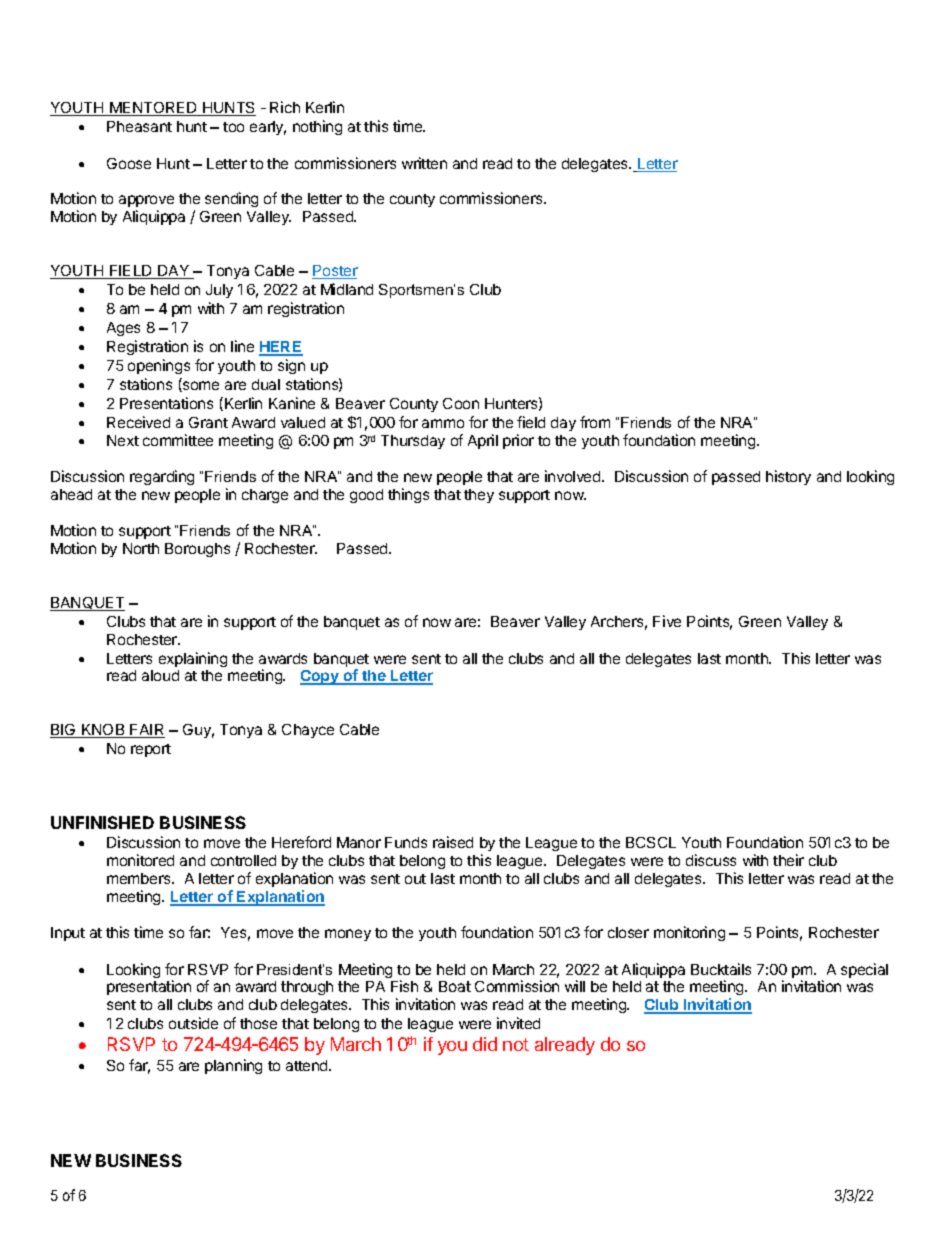  What do you see at coordinates (424, 163) in the document?
I see `written` at bounding box center [424, 163].
